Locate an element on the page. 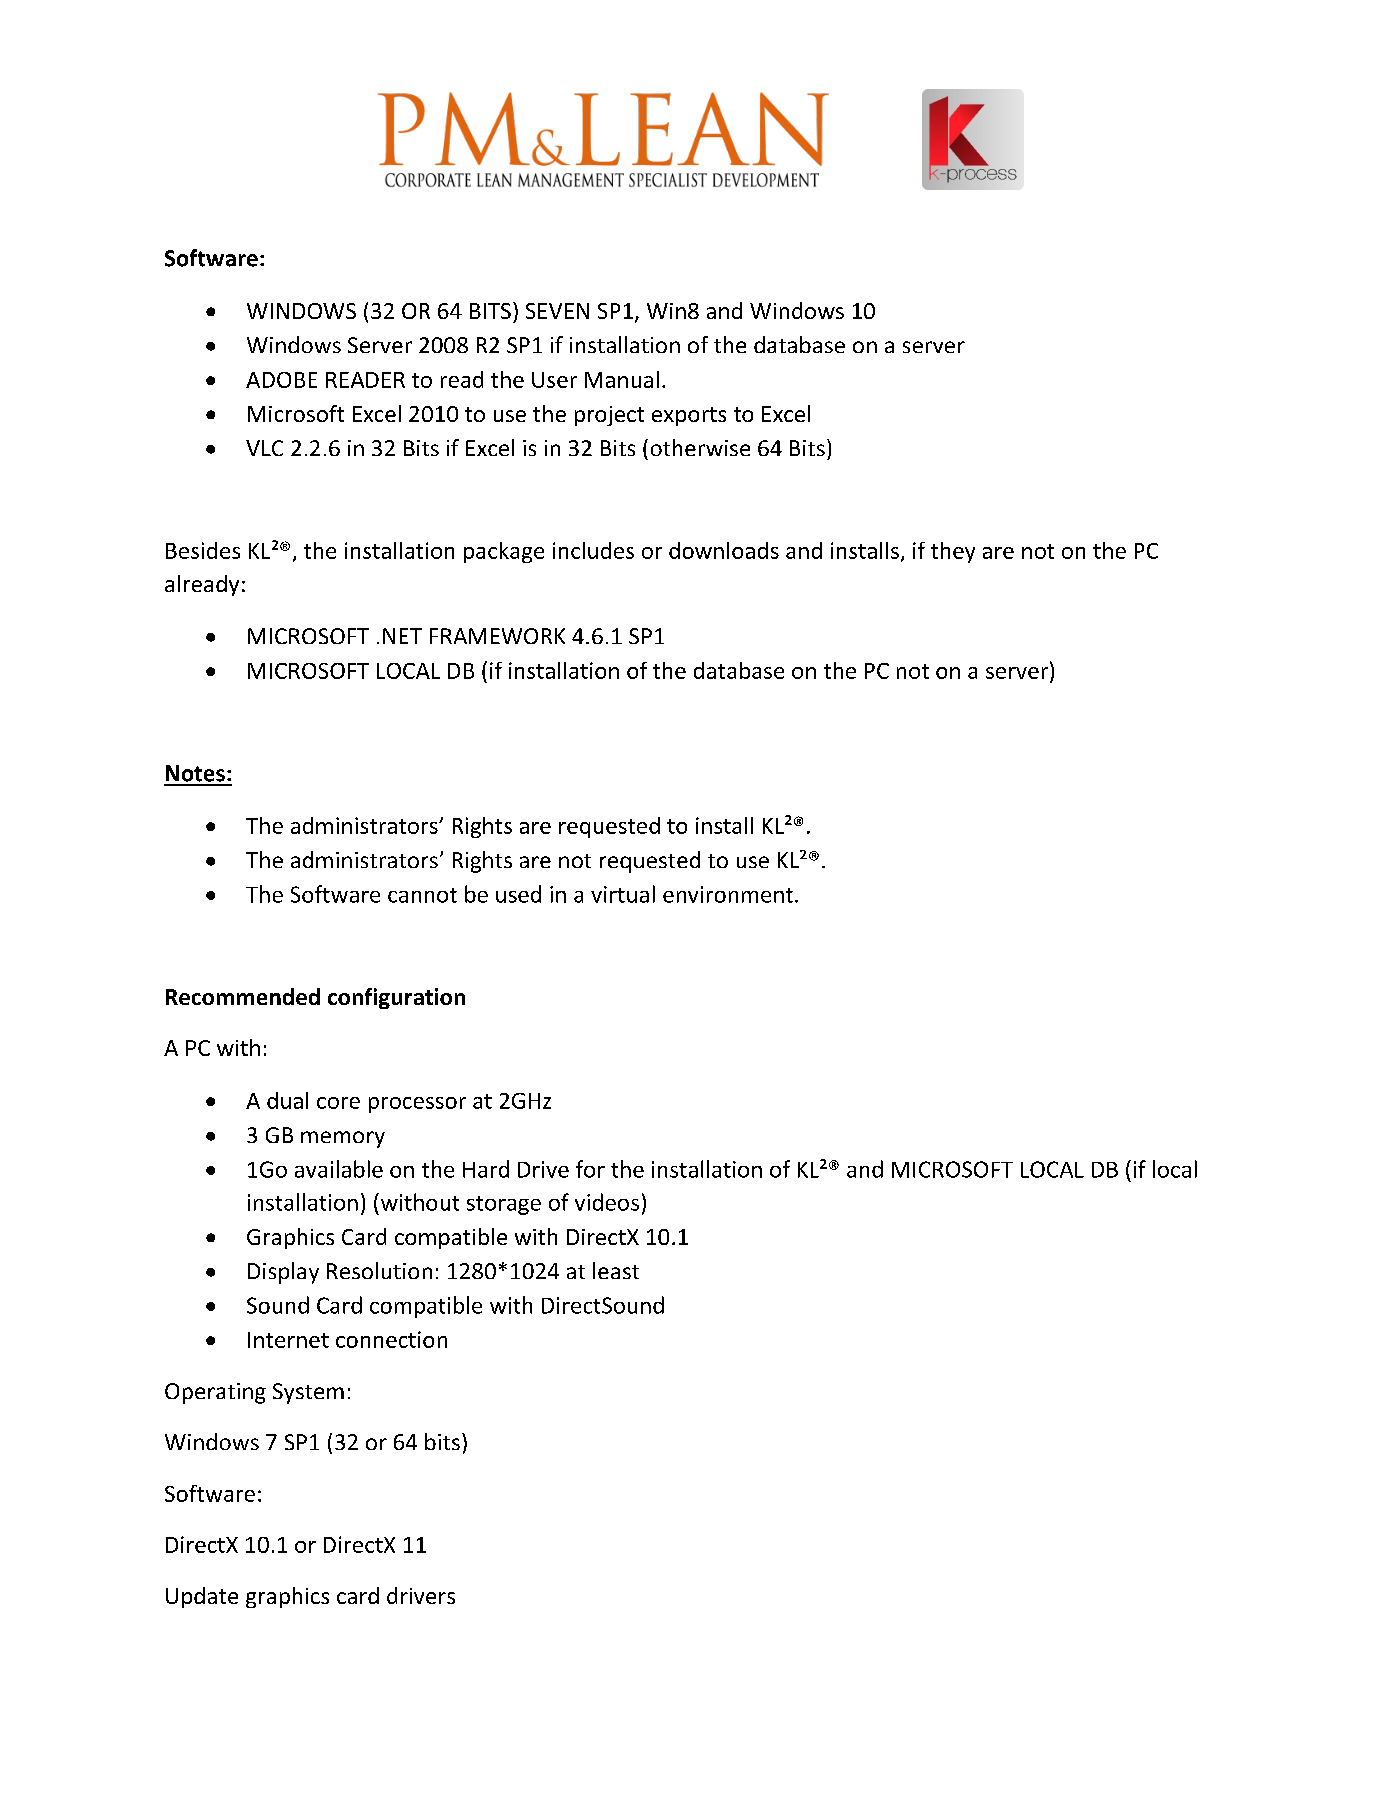 The height and width of the page is (1804, 1394). environment is located at coordinates (728, 894).
